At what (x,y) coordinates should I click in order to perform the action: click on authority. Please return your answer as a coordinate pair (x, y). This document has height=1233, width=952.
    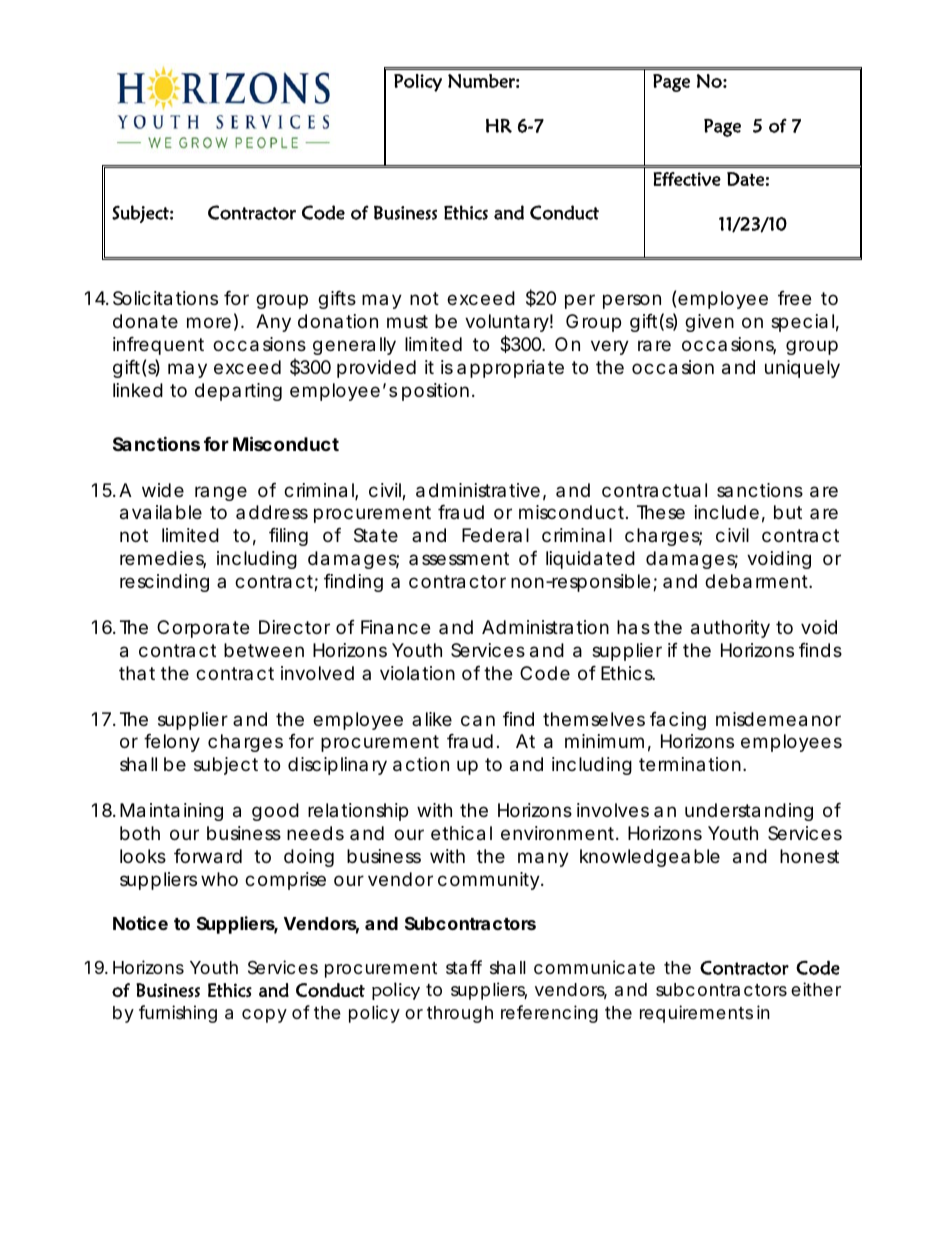
    Looking at the image, I should click on (730, 629).
